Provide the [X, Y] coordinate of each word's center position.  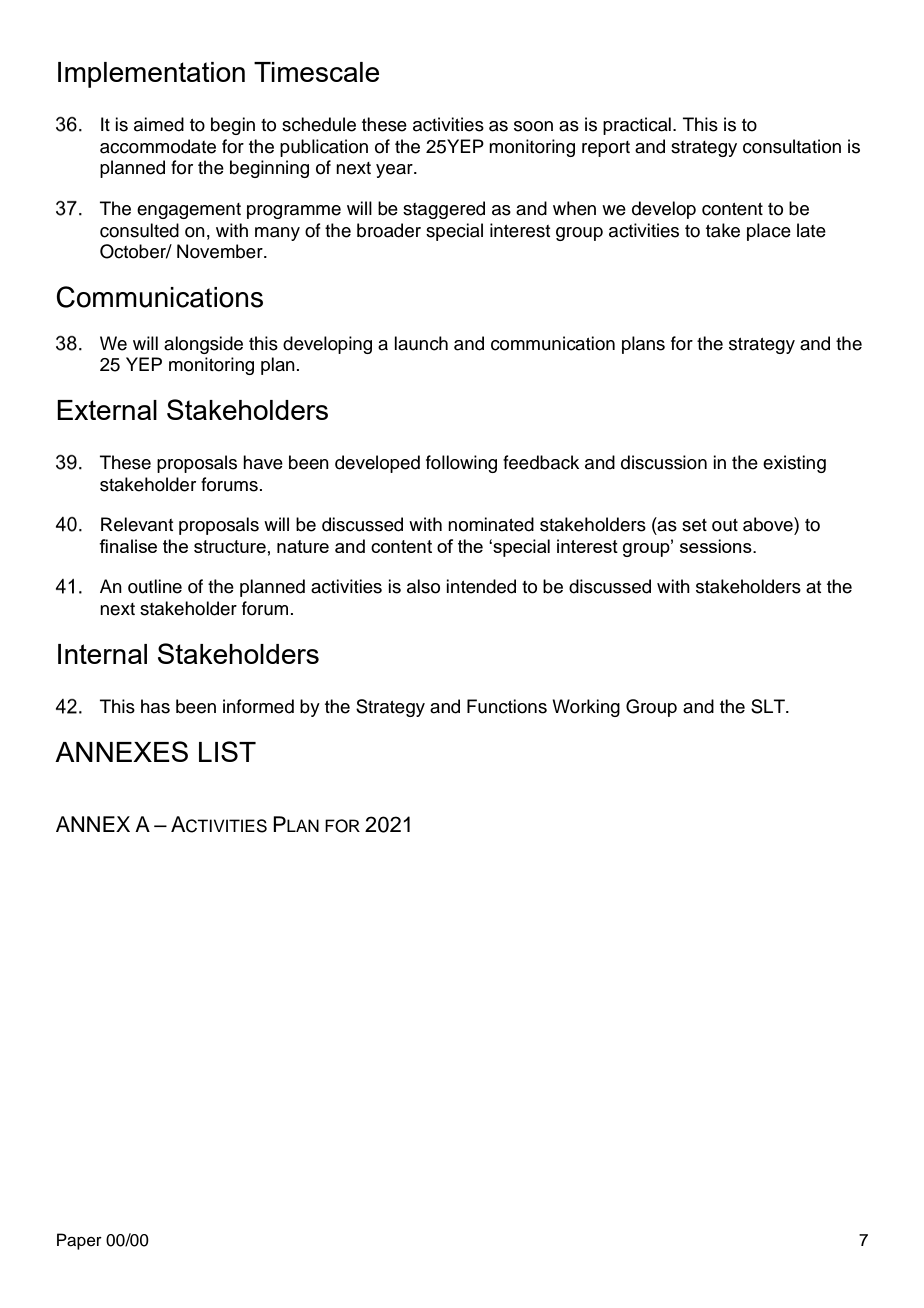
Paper [79, 1241]
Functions [507, 706]
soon [533, 126]
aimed [159, 124]
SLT [769, 706]
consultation [792, 146]
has [155, 706]
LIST [227, 751]
